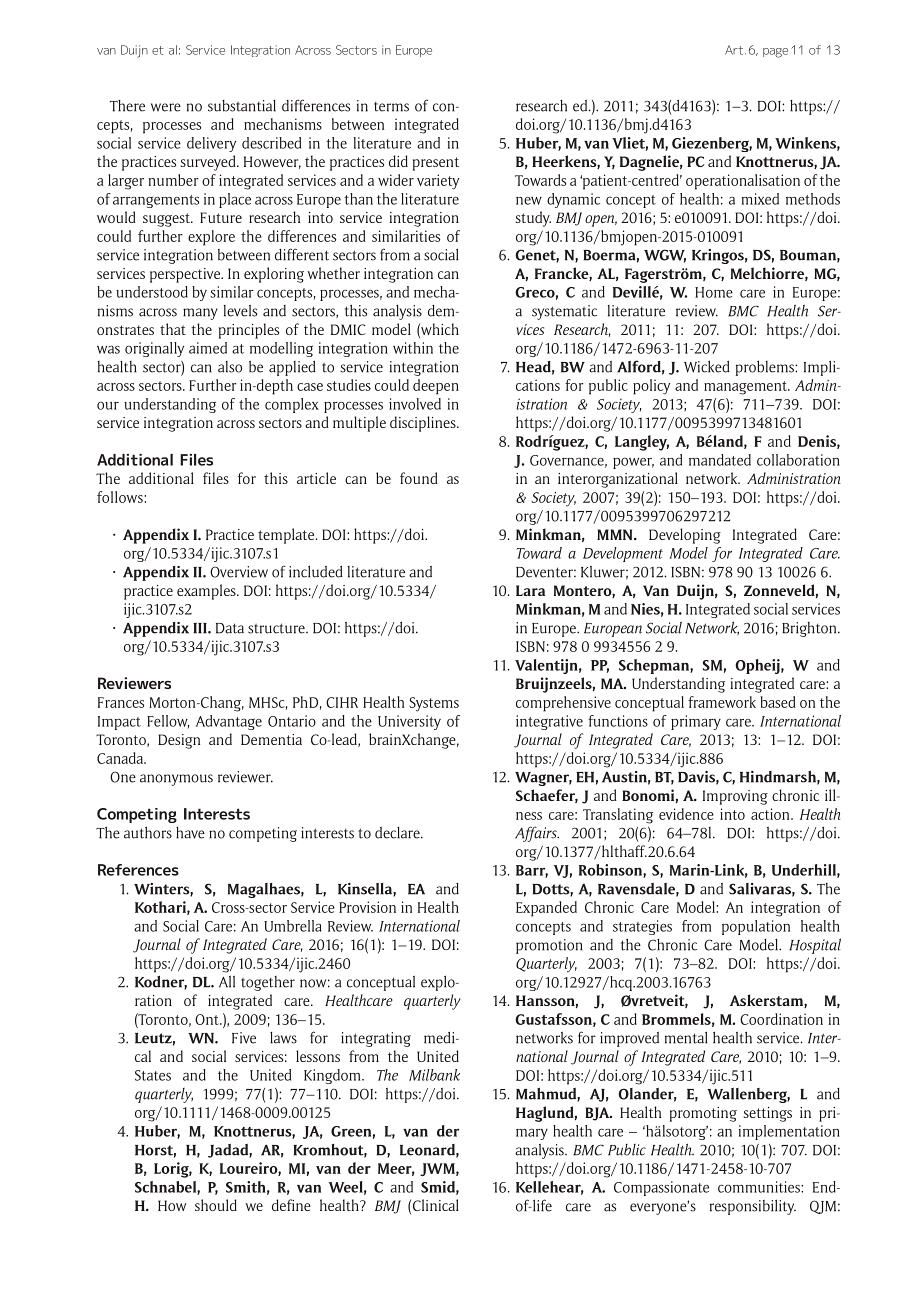 This image has height=1308, width=924. Describe the element at coordinates (391, 107) in the image. I see `terms` at that location.
